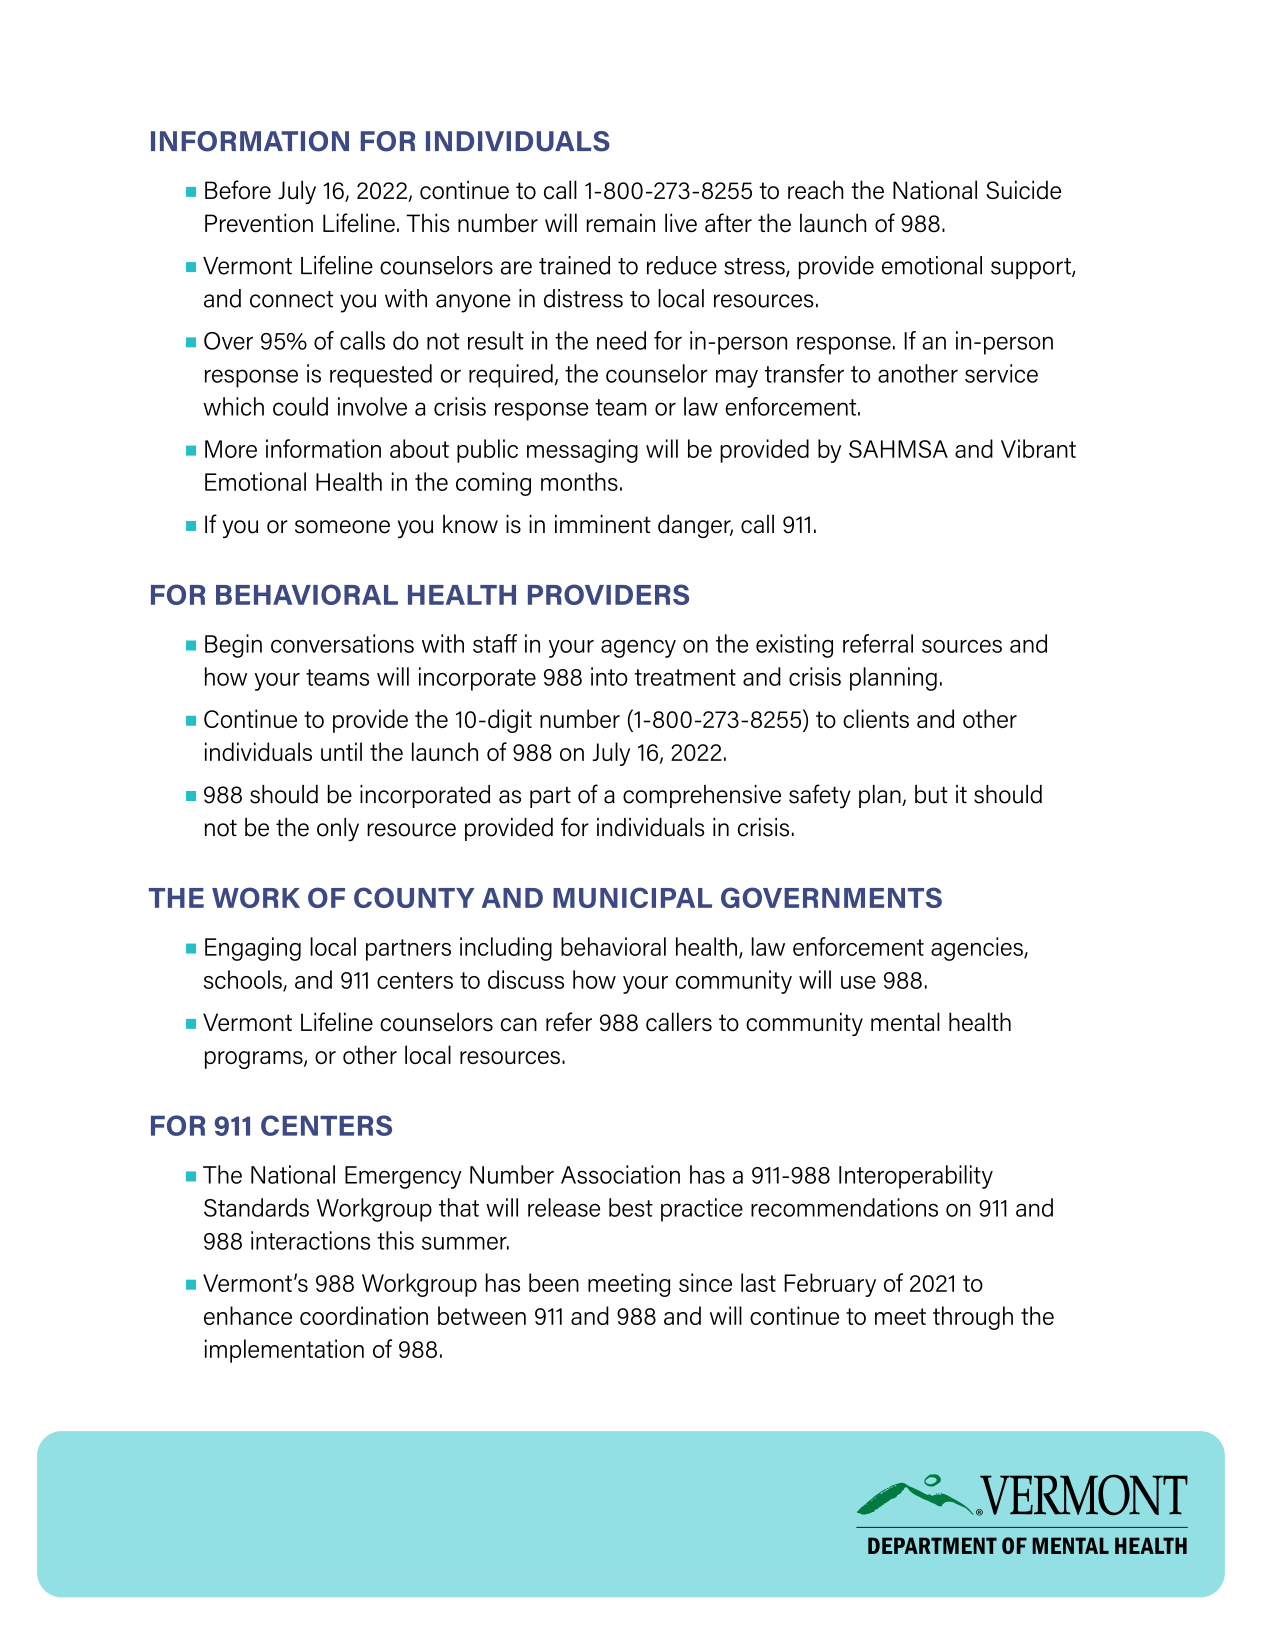 This screenshot has width=1262, height=1633. I want to click on comprehensive, so click(702, 796).
